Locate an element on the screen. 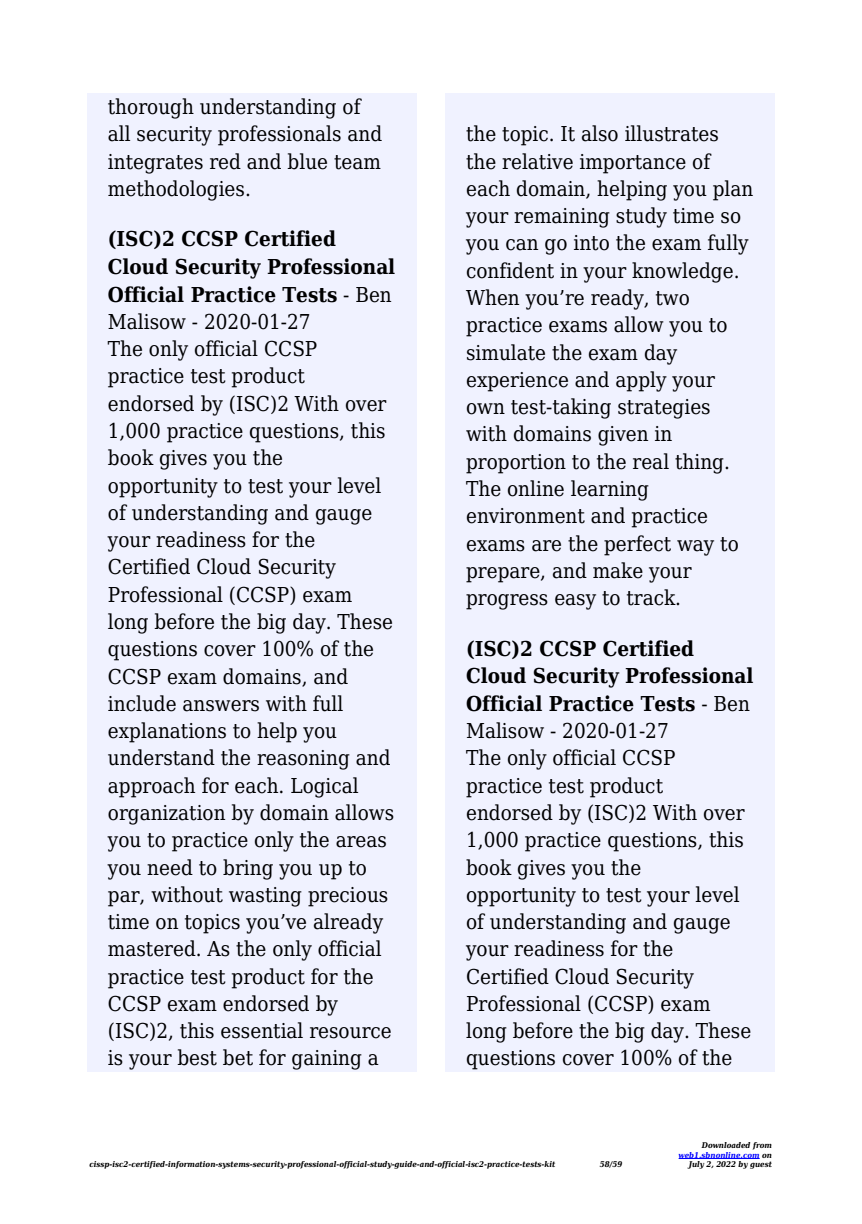  answers is located at coordinates (221, 706).
